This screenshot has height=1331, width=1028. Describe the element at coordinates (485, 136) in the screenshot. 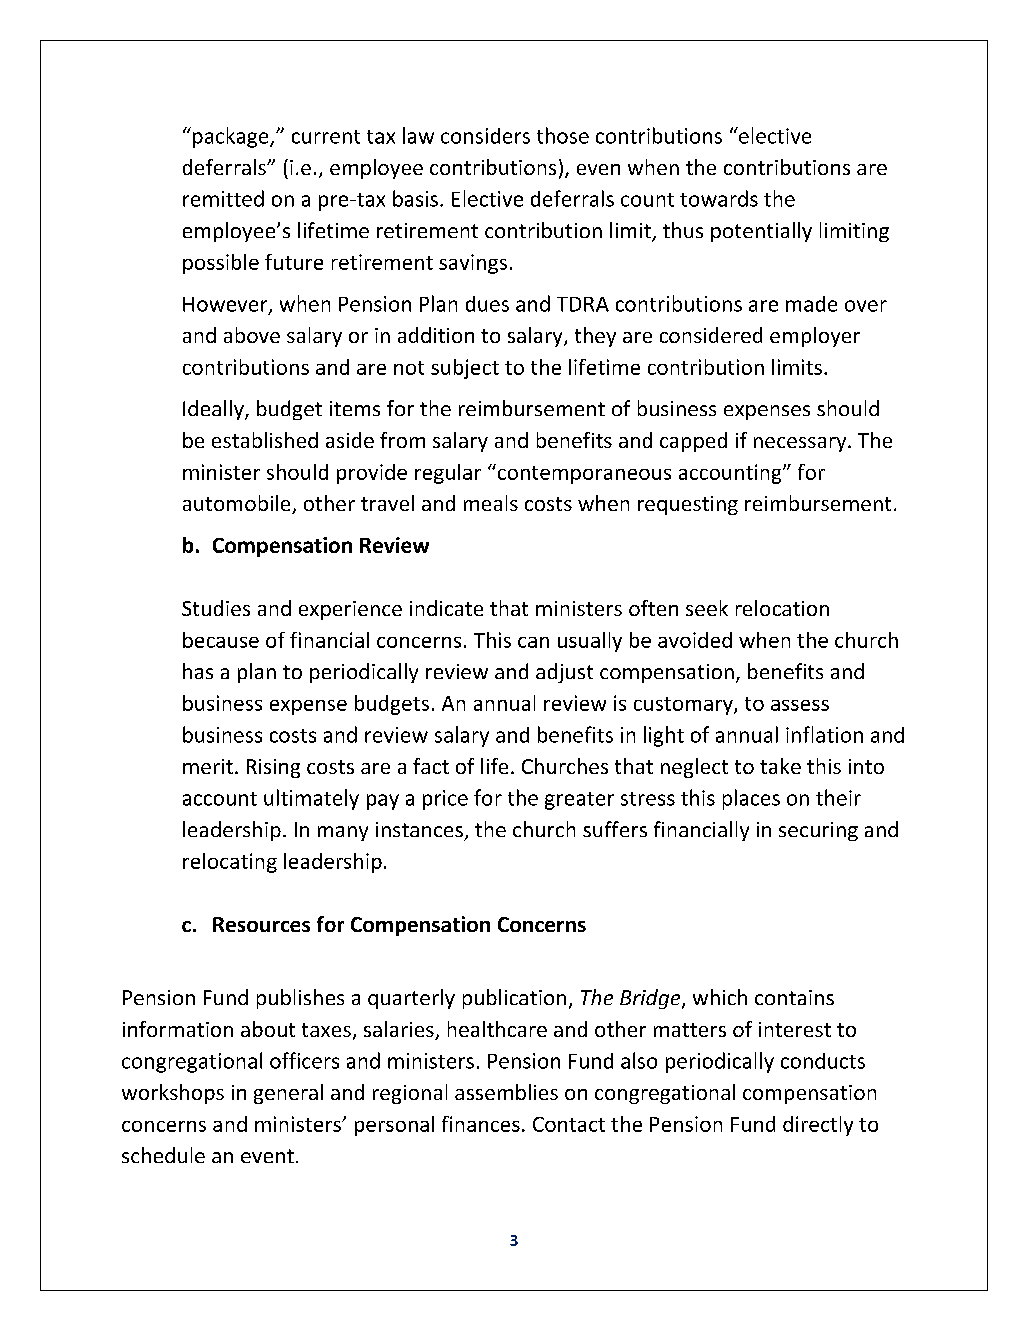

I see `considers` at that location.
